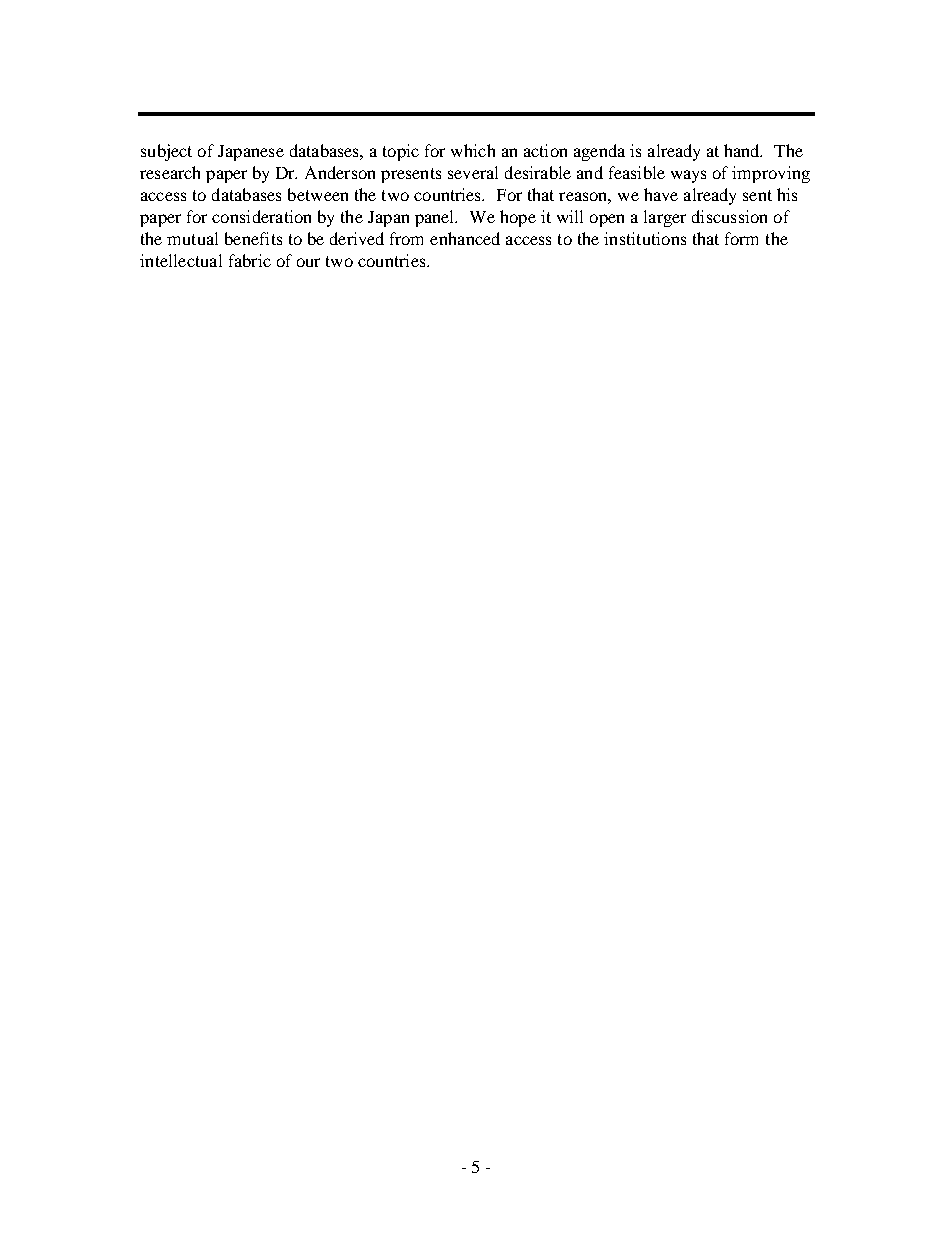 Image resolution: width=952 pixels, height=1233 pixels. What do you see at coordinates (743, 150) in the document?
I see `hand` at bounding box center [743, 150].
